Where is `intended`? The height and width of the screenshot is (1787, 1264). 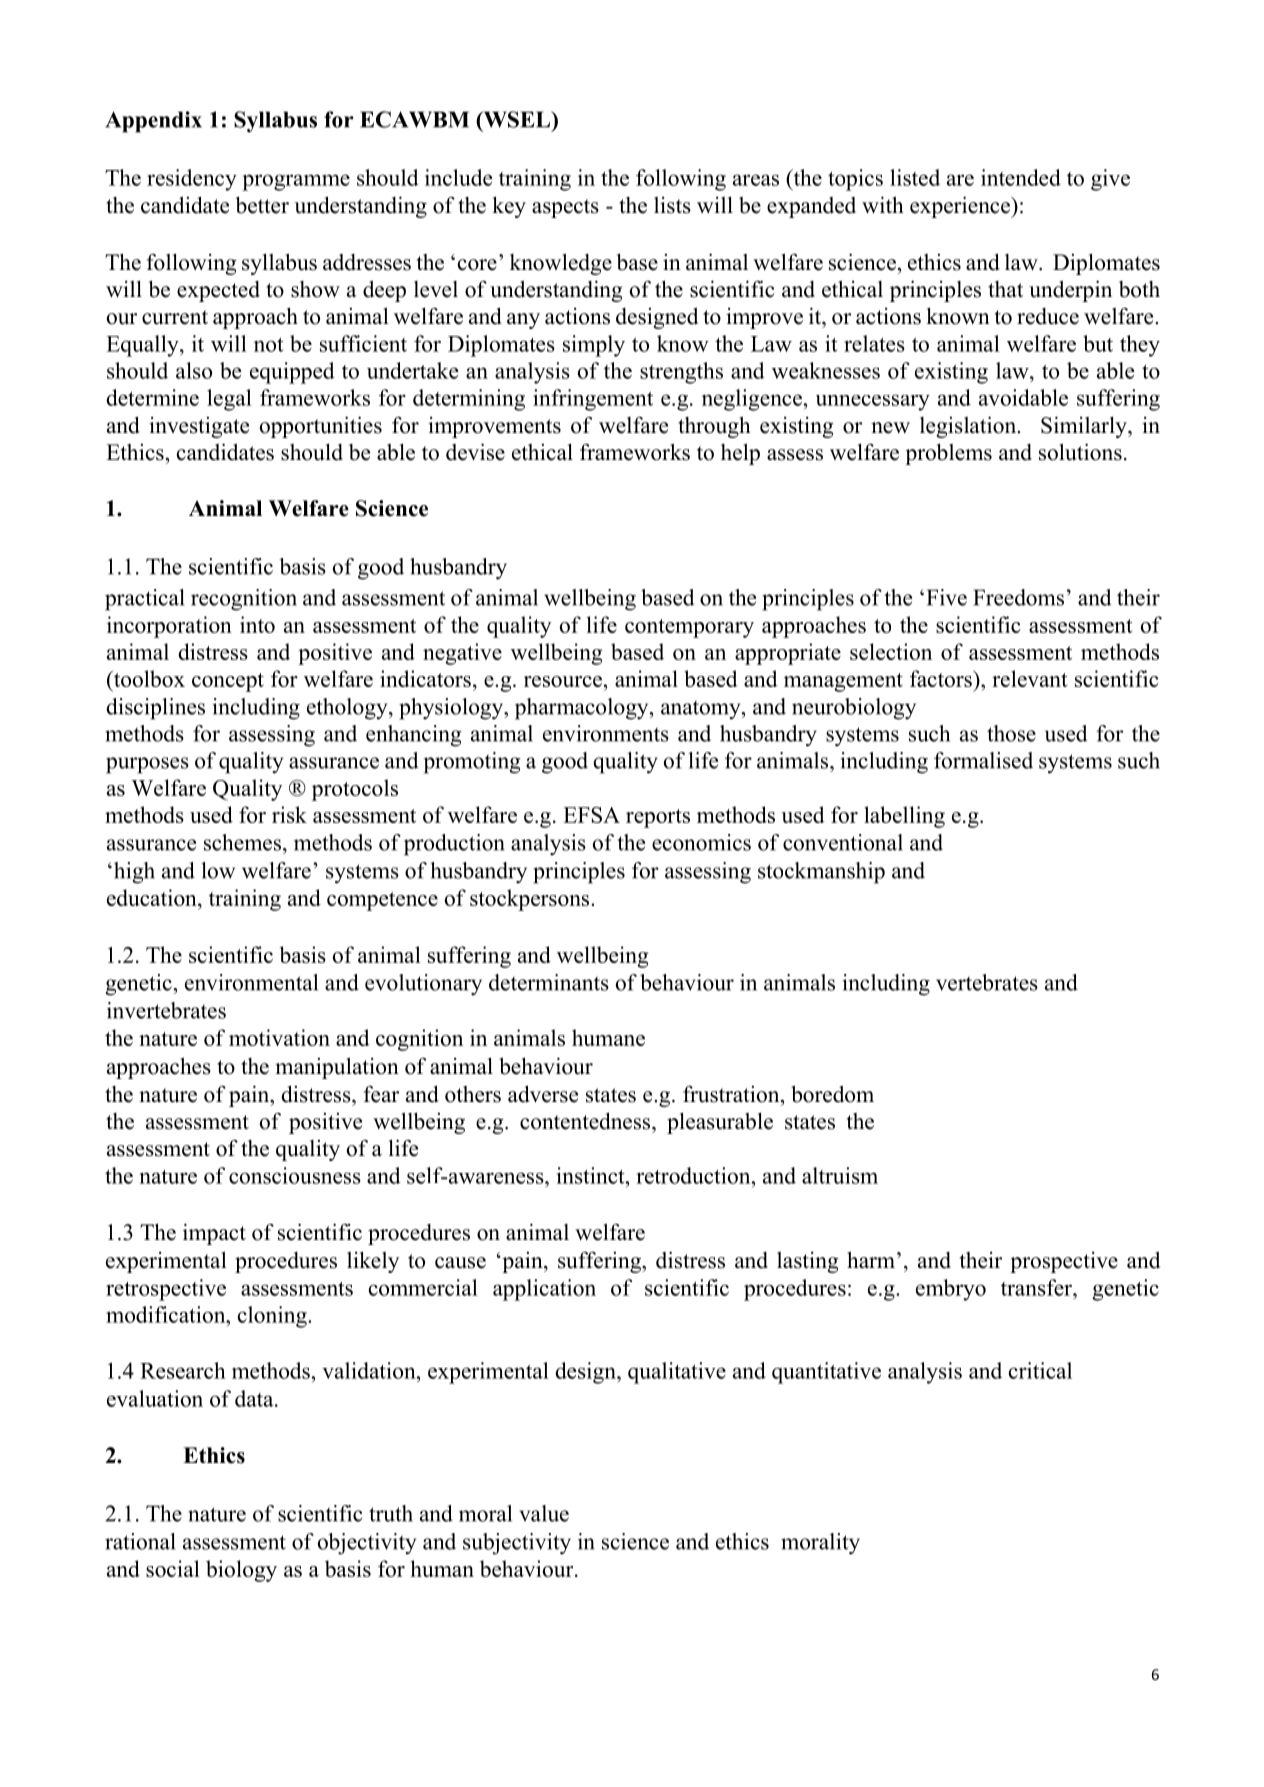
intended is located at coordinates (1021, 177).
